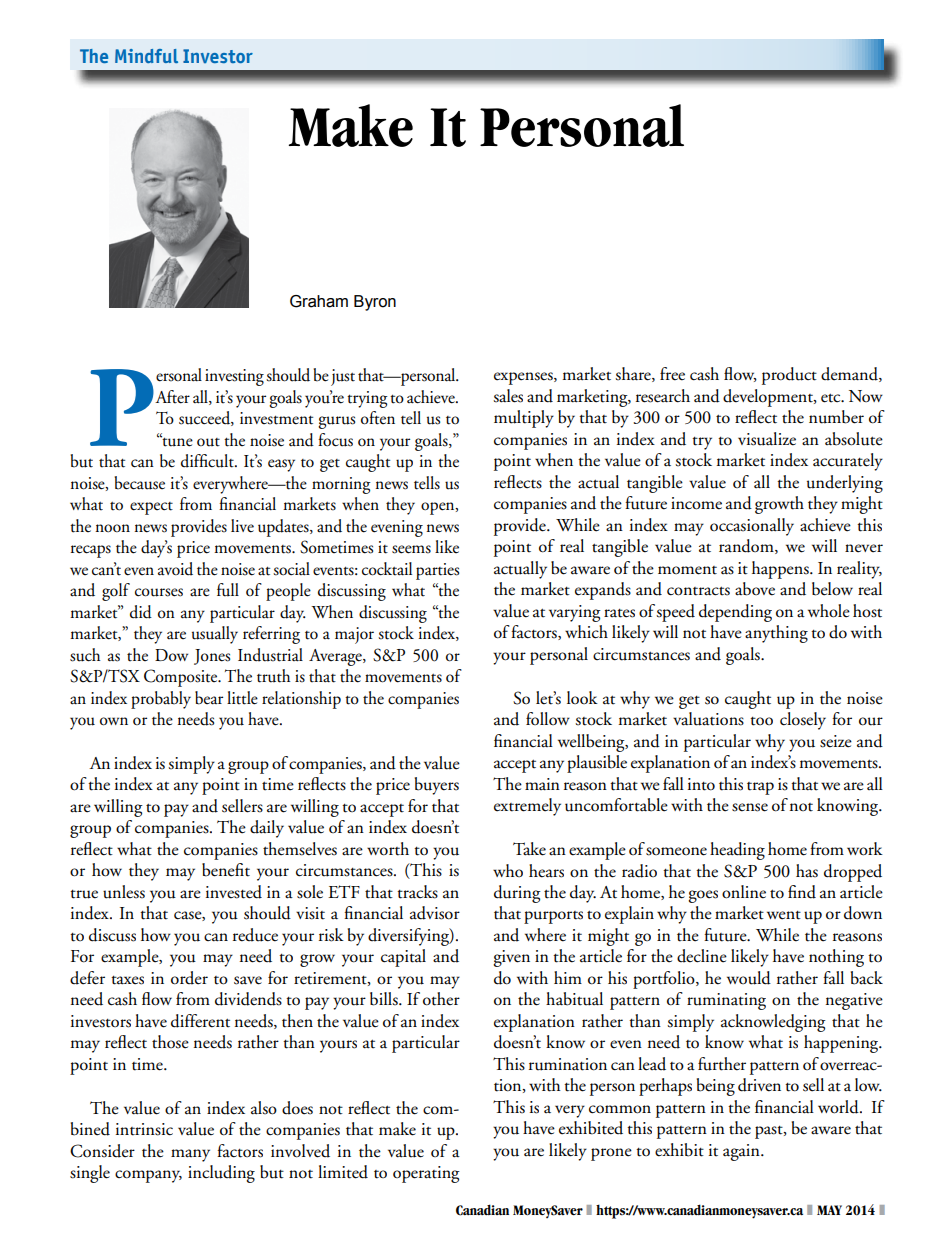  What do you see at coordinates (524, 419) in the page?
I see `multiply` at bounding box center [524, 419].
